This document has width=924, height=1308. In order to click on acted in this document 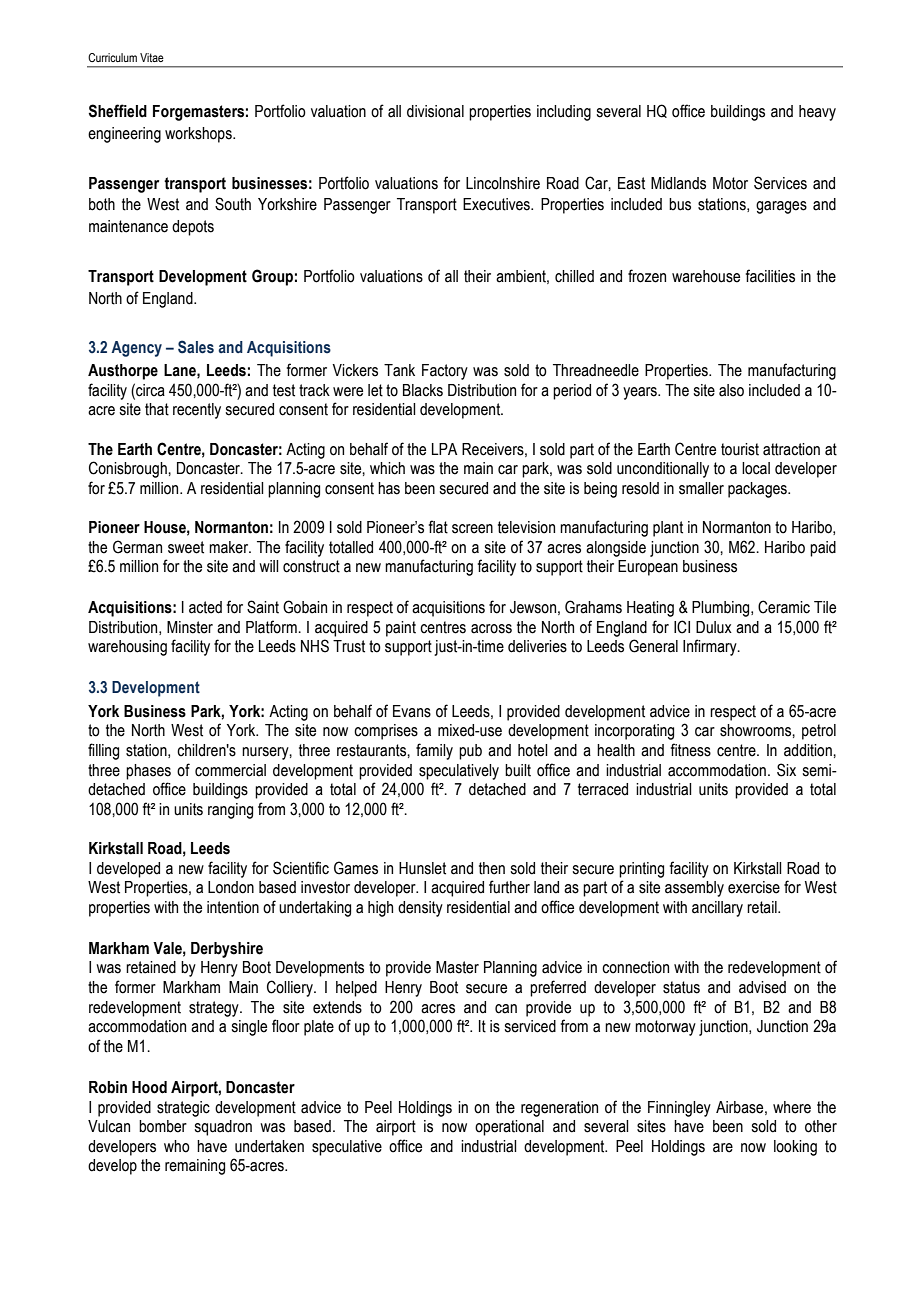, I will do `click(205, 607)`.
